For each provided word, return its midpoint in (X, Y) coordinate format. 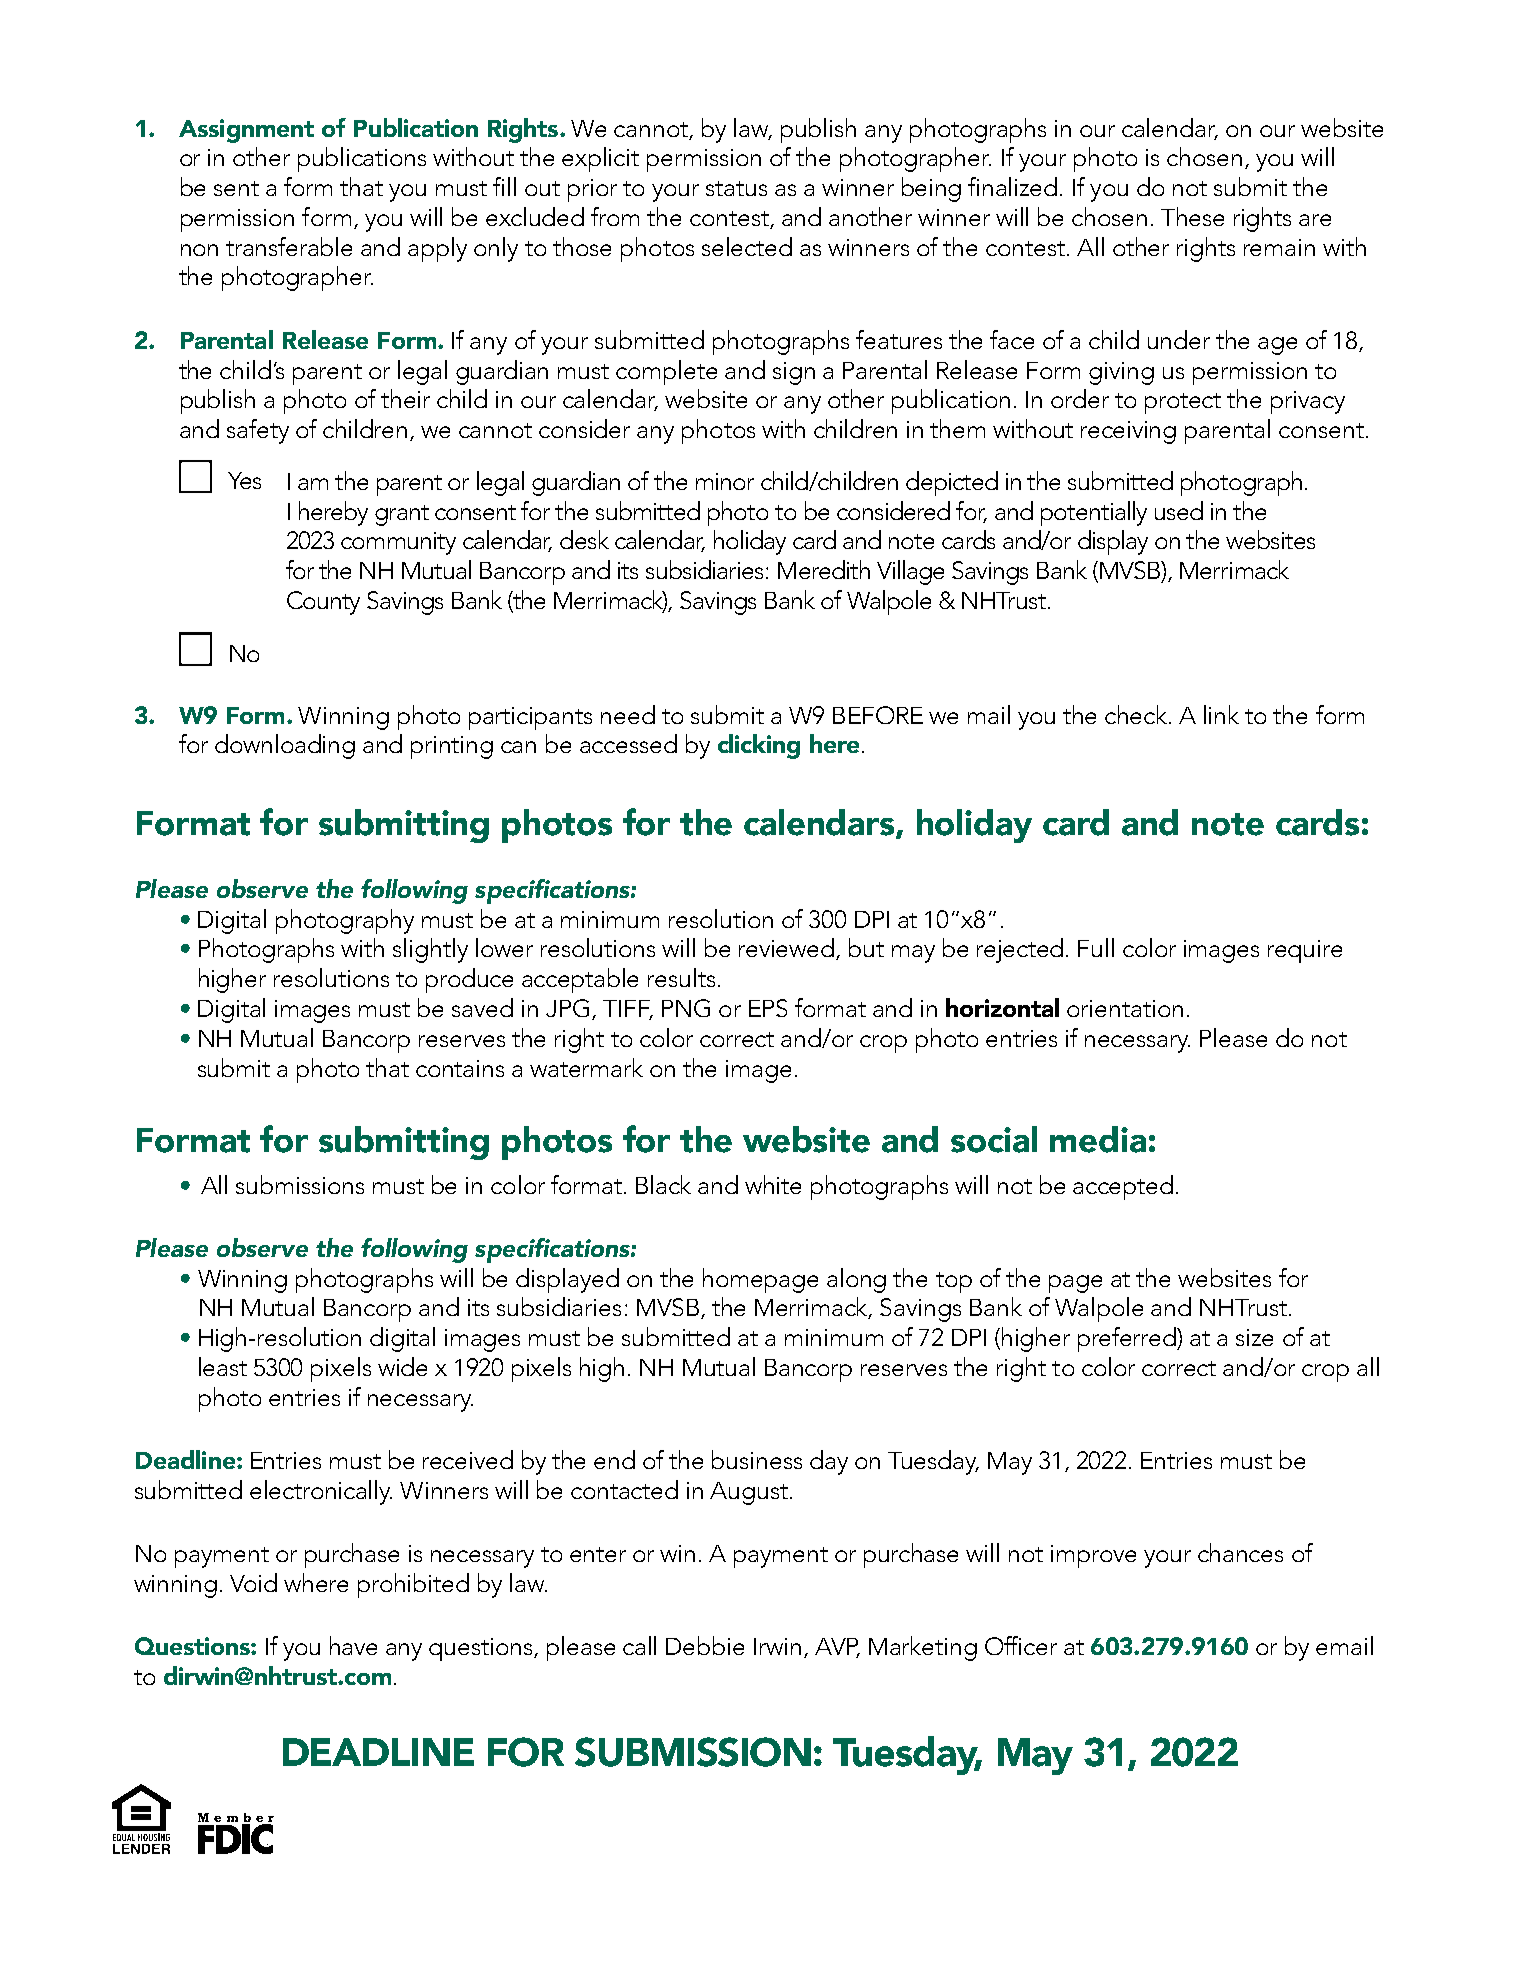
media (1098, 1139)
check (1137, 714)
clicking (759, 746)
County (323, 603)
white (773, 1184)
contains (460, 1068)
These (1192, 216)
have (353, 1645)
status (736, 188)
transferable (289, 246)
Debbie (705, 1645)
